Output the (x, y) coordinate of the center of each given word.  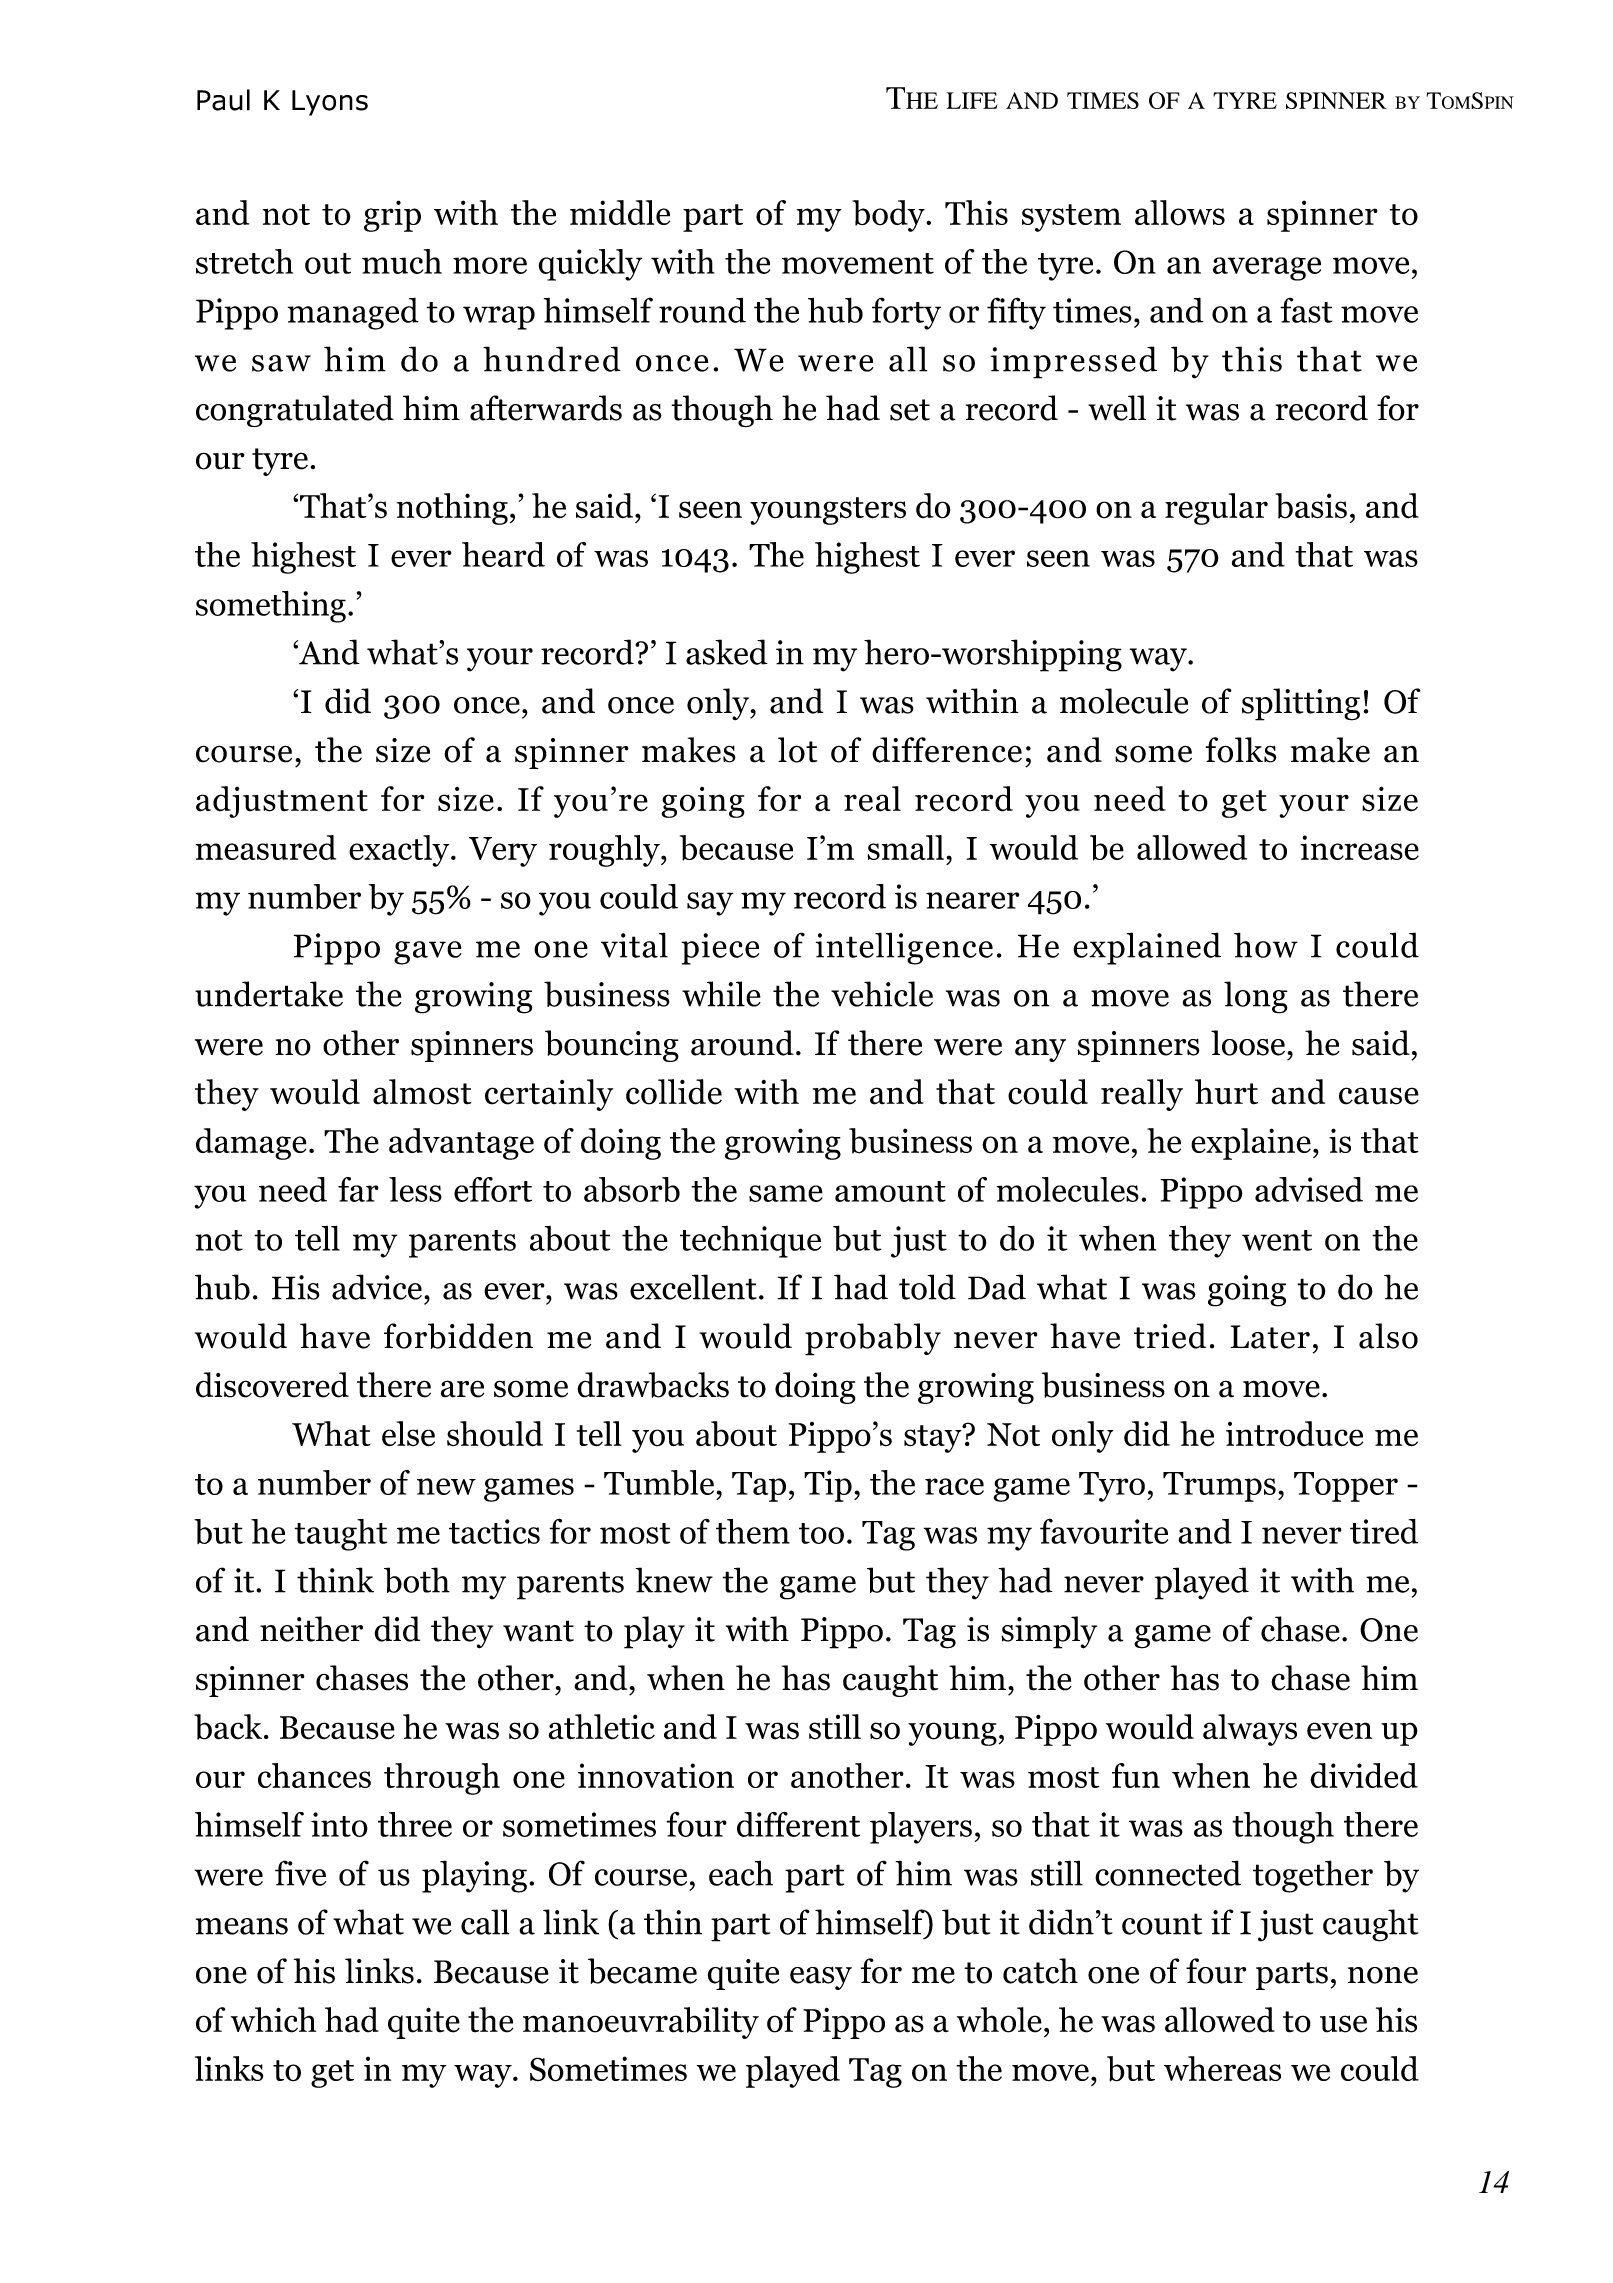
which (273, 2020)
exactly (400, 851)
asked (727, 652)
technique (750, 1242)
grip (392, 216)
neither (311, 1629)
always (1250, 1730)
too (821, 1533)
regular (1216, 509)
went (1277, 1240)
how (1266, 945)
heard (503, 554)
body (889, 216)
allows (1180, 213)
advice (377, 1287)
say (710, 904)
